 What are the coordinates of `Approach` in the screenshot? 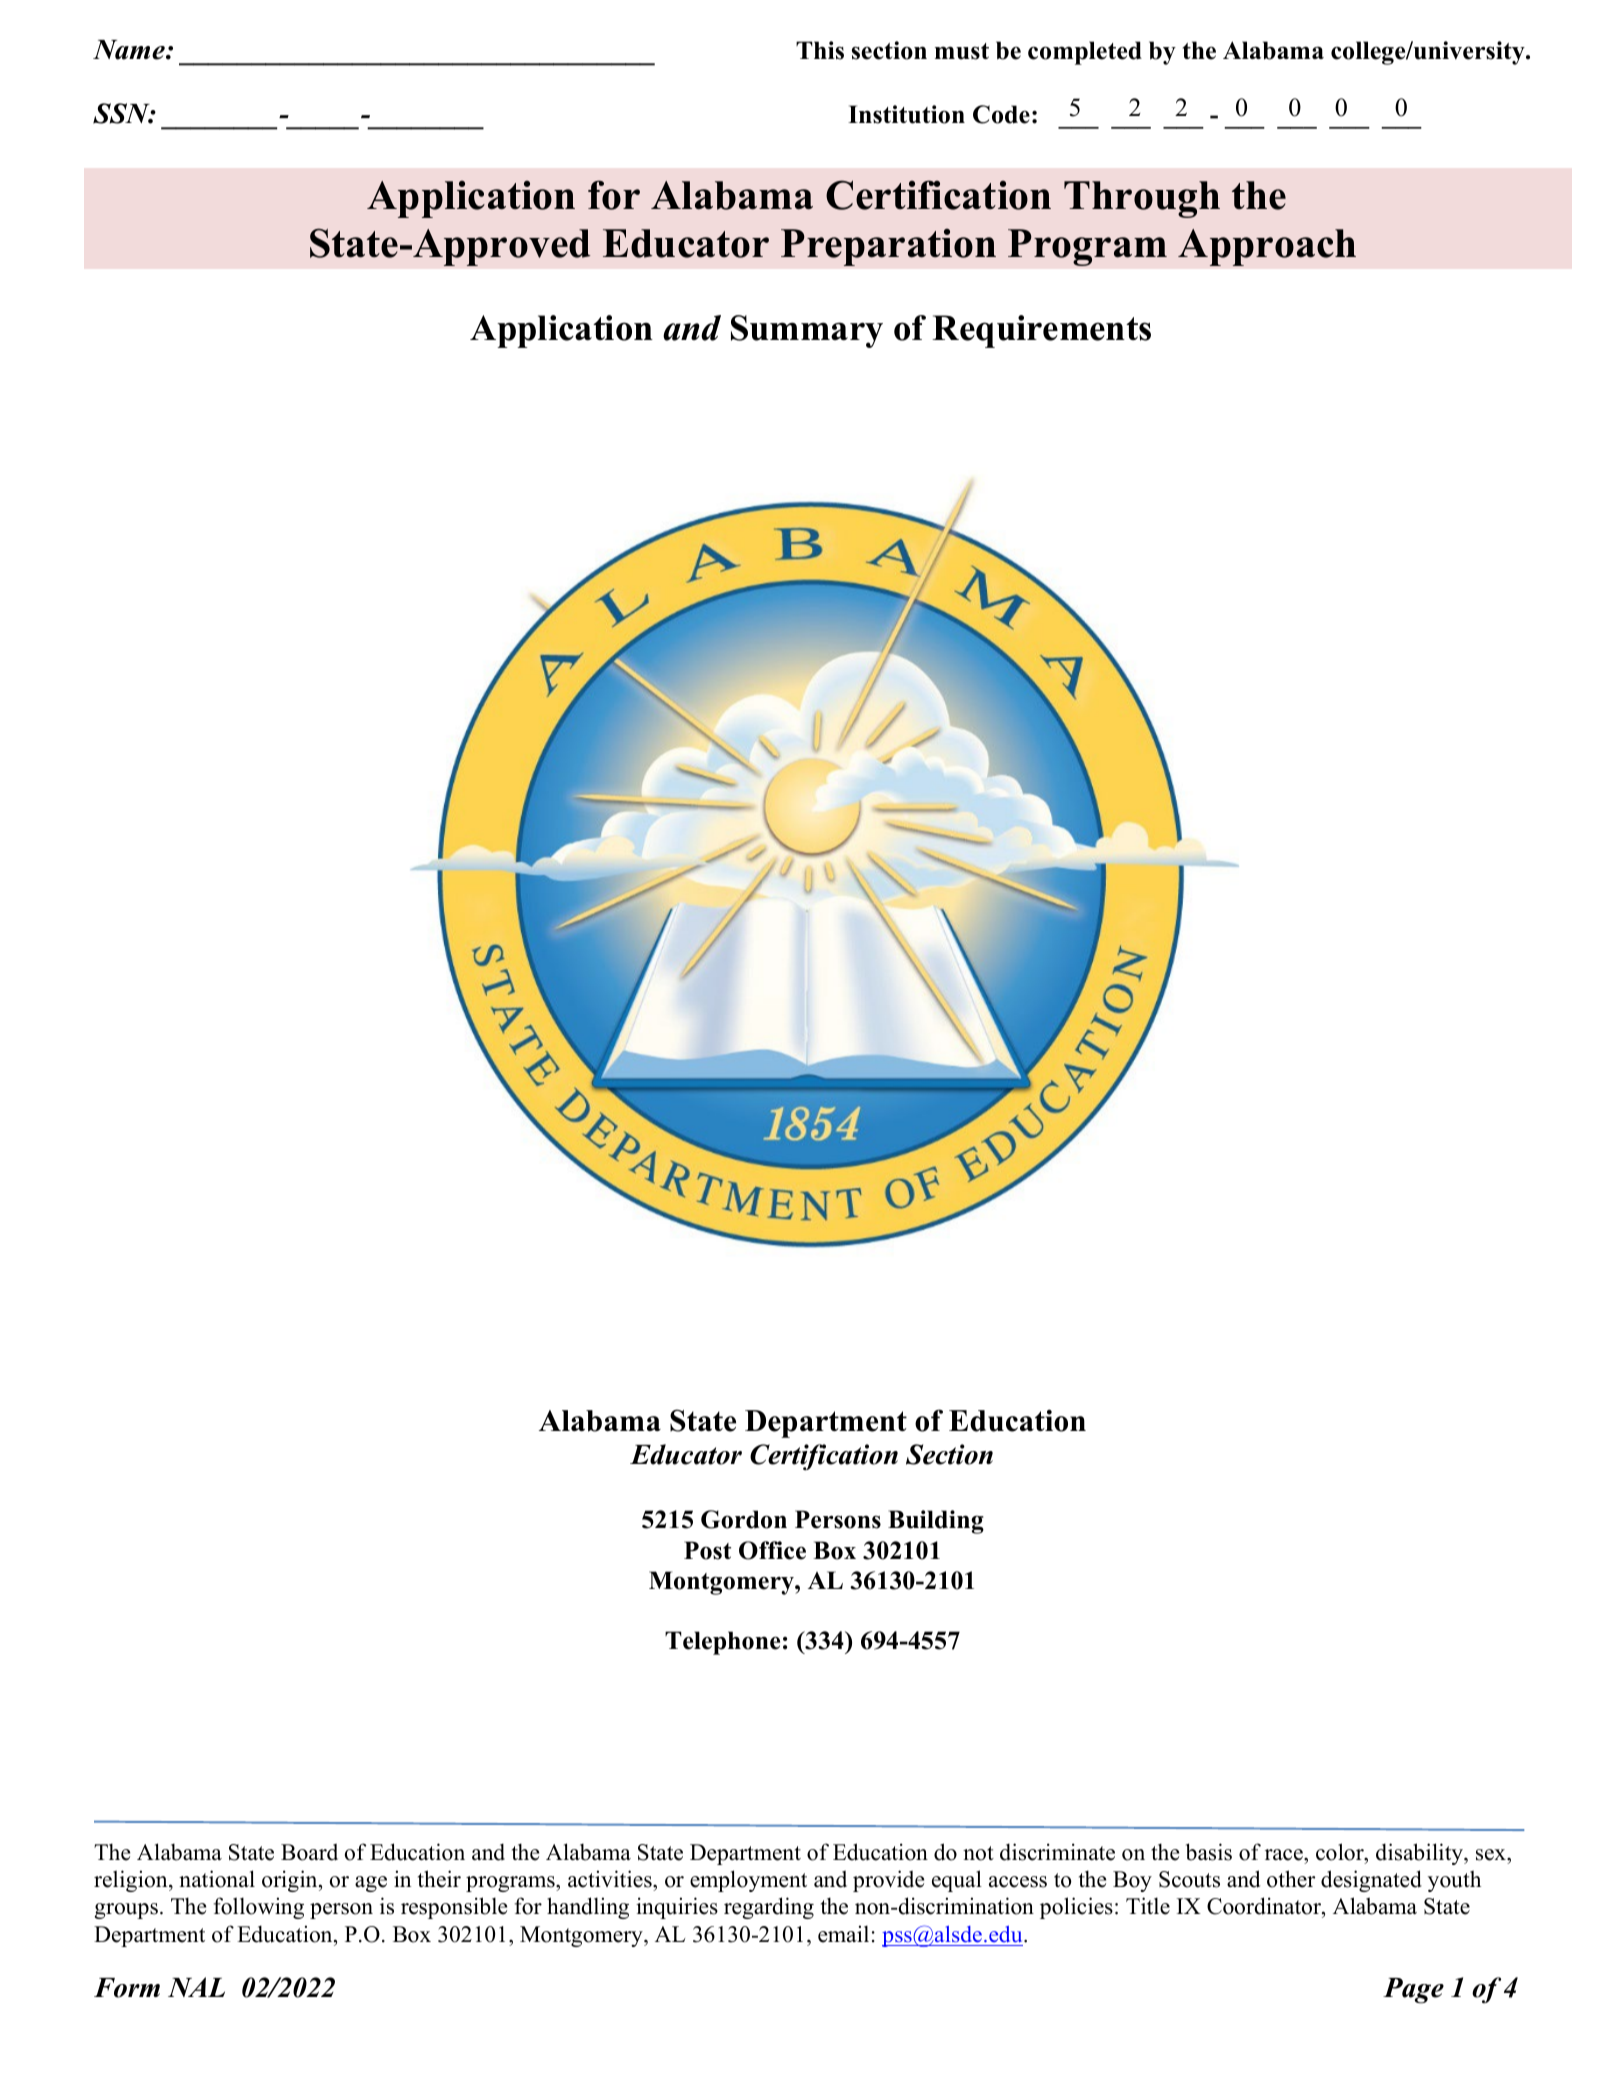 It's located at (1267, 247).
